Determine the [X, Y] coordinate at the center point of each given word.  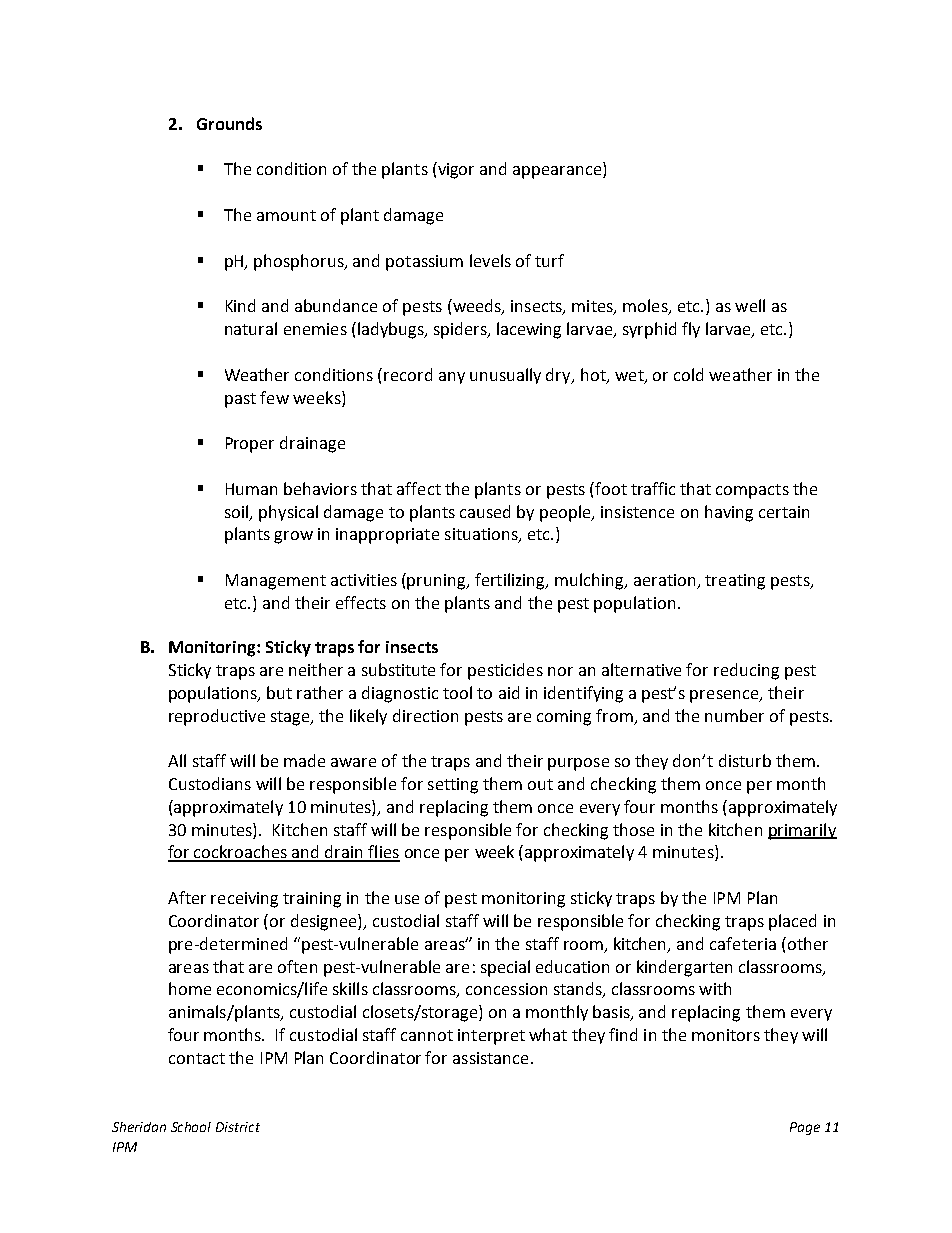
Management [276, 582]
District [238, 1127]
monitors [726, 1035]
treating [735, 582]
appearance [558, 172]
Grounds [229, 123]
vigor [455, 170]
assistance [490, 1058]
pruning [437, 582]
